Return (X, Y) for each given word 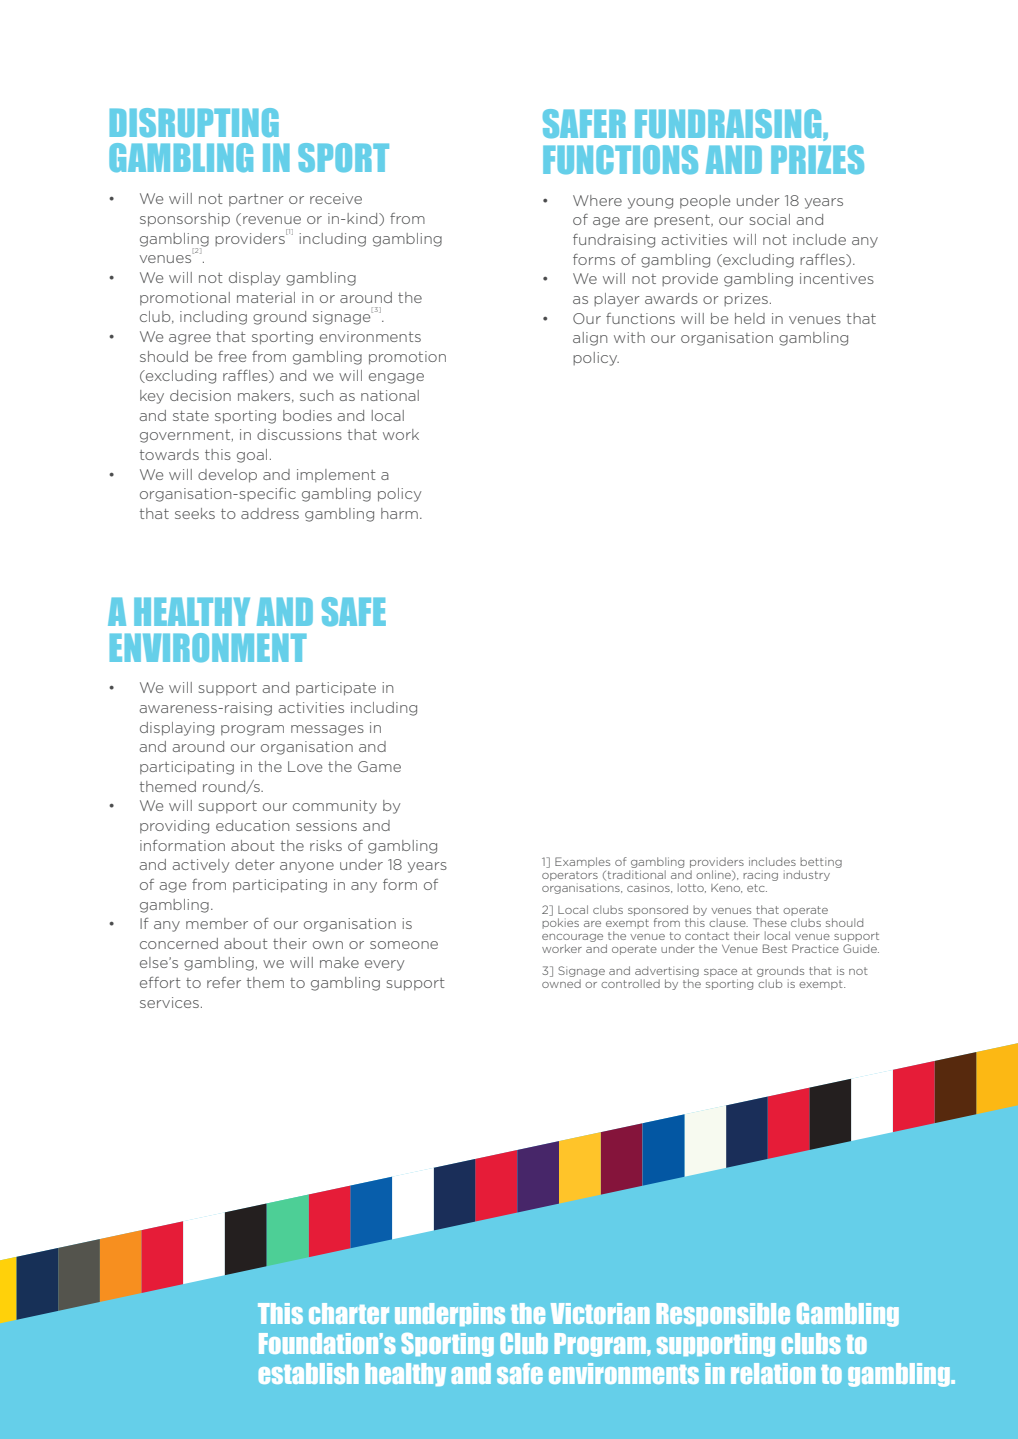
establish (309, 1373)
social (770, 219)
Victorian (600, 1313)
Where (597, 200)
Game (379, 766)
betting (820, 864)
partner (256, 200)
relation (773, 1373)
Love (305, 766)
